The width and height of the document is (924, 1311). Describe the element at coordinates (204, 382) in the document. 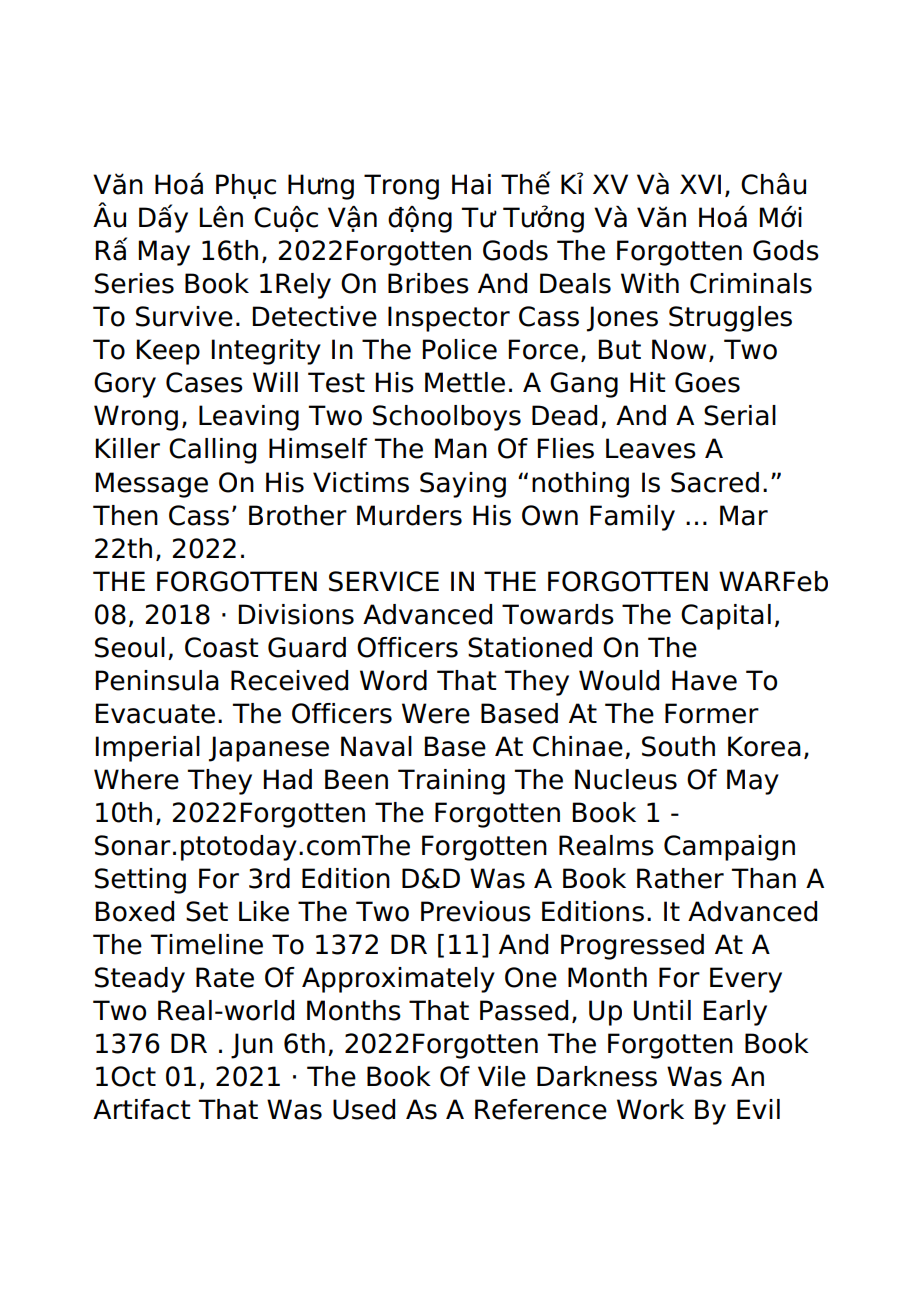

I see `Cases` at that location.
